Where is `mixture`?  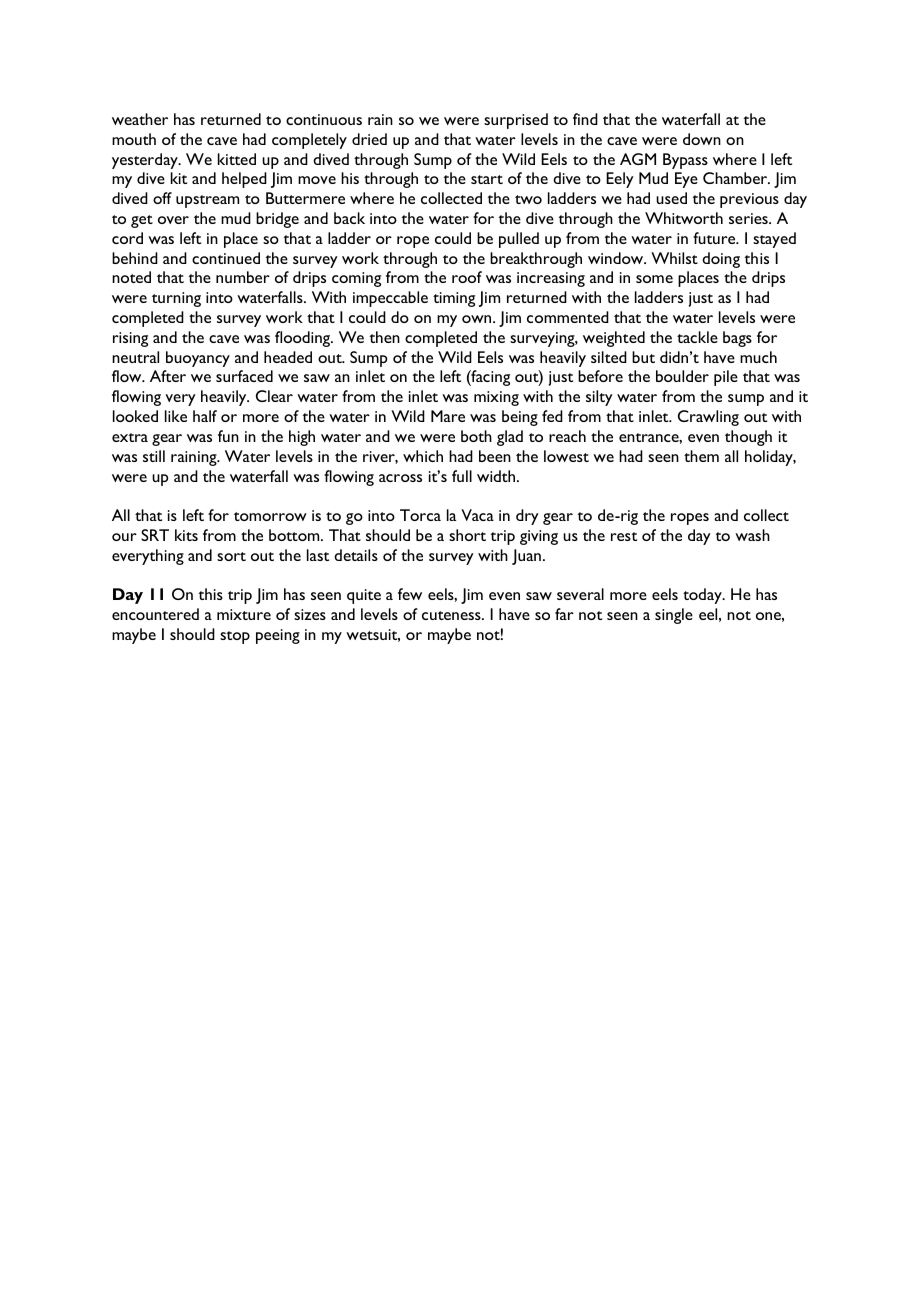
mixture is located at coordinates (244, 614).
